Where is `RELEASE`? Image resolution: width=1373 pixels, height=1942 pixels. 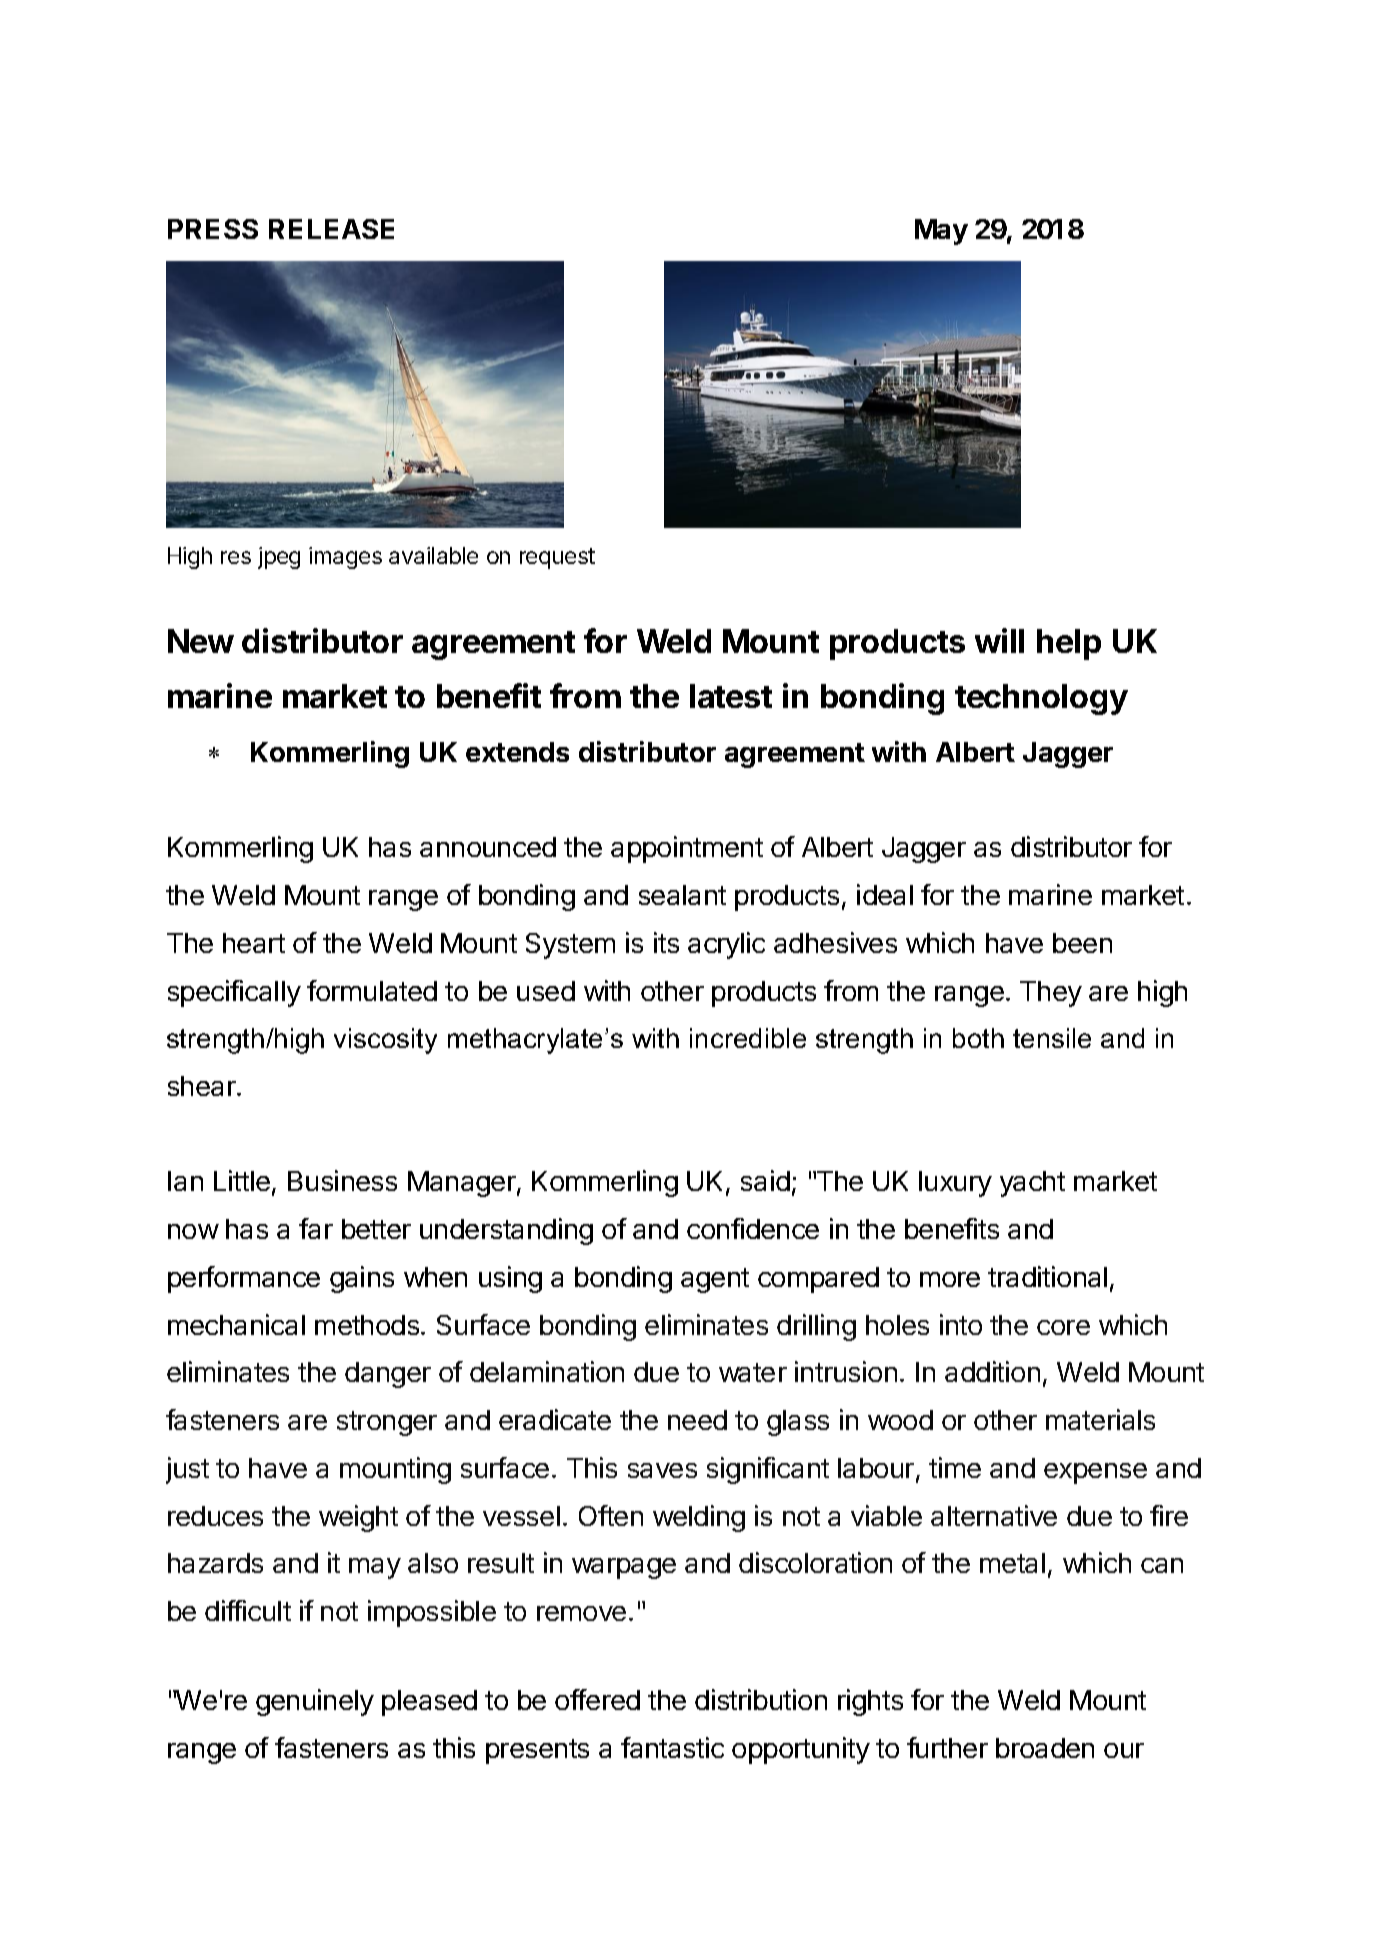 RELEASE is located at coordinates (331, 229).
